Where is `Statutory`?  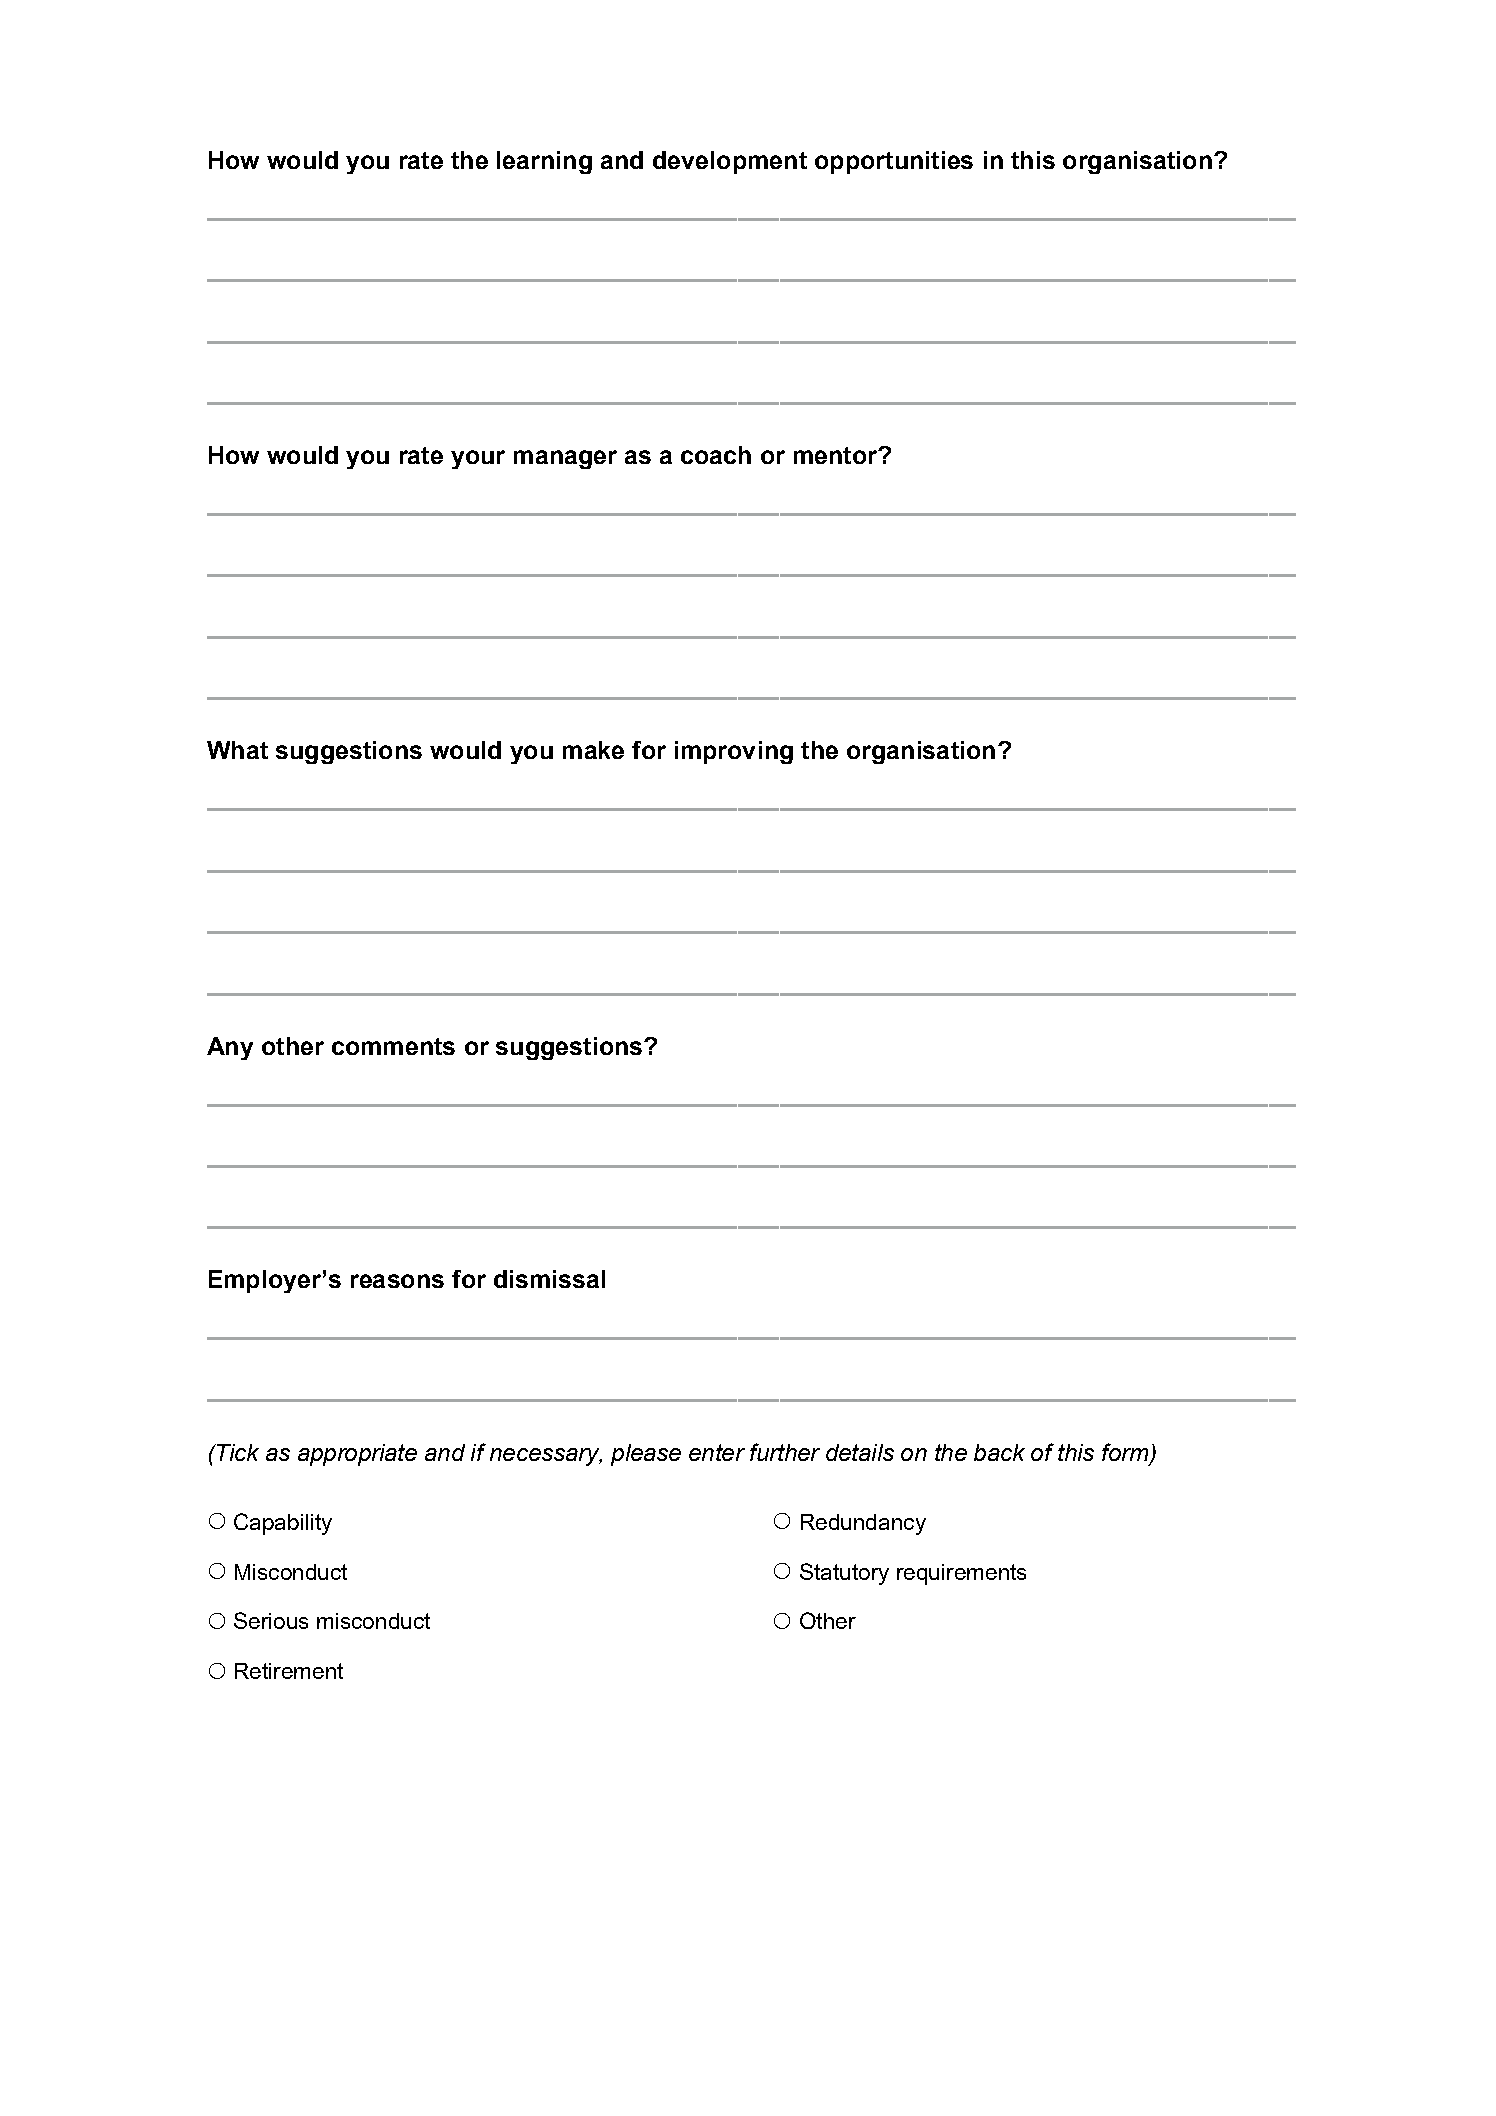 Statutory is located at coordinates (844, 1574).
